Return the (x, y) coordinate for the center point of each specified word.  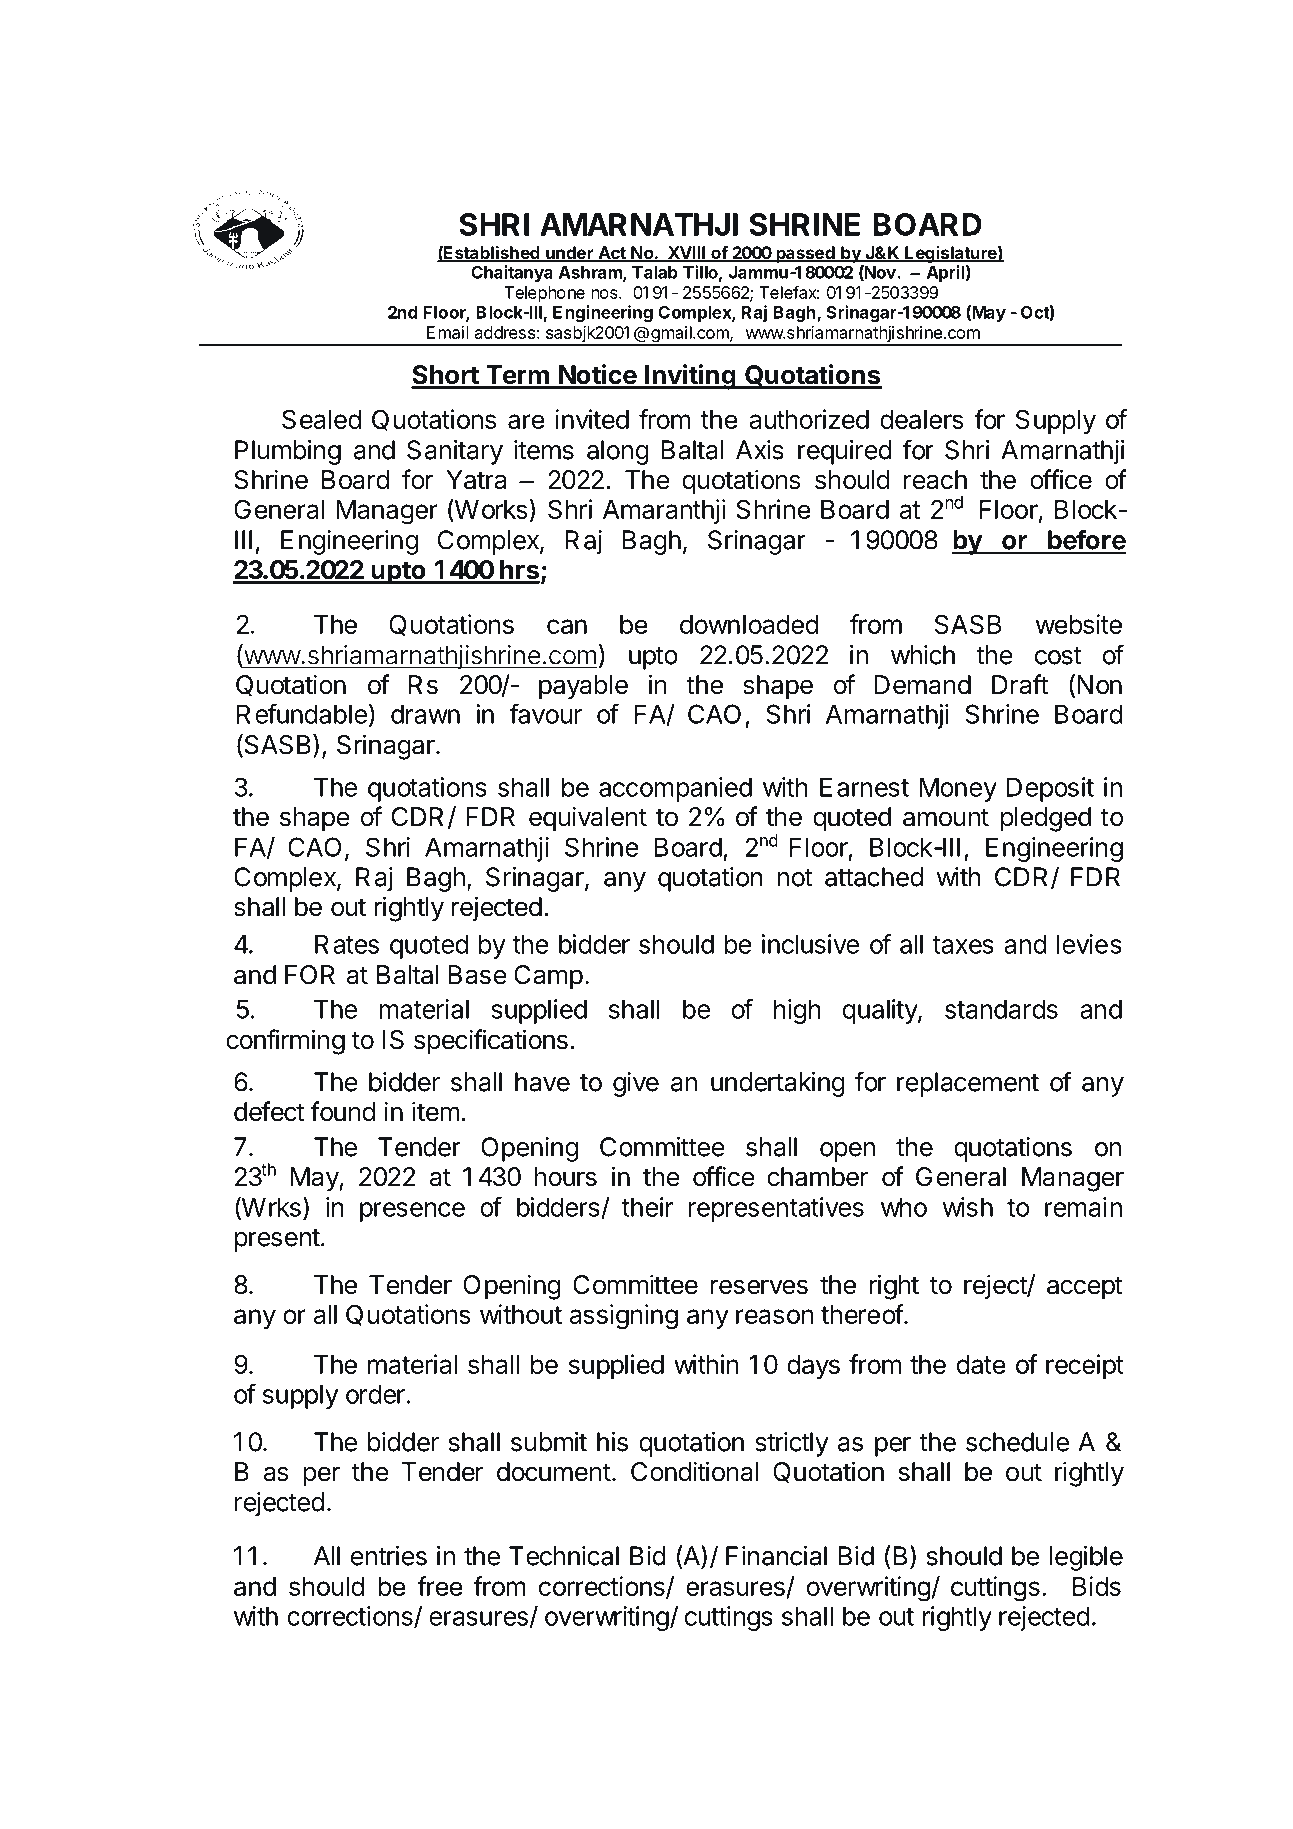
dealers (922, 419)
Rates (347, 944)
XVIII (686, 253)
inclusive (810, 944)
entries (389, 1556)
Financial (776, 1556)
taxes (963, 945)
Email (447, 332)
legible (1086, 1558)
